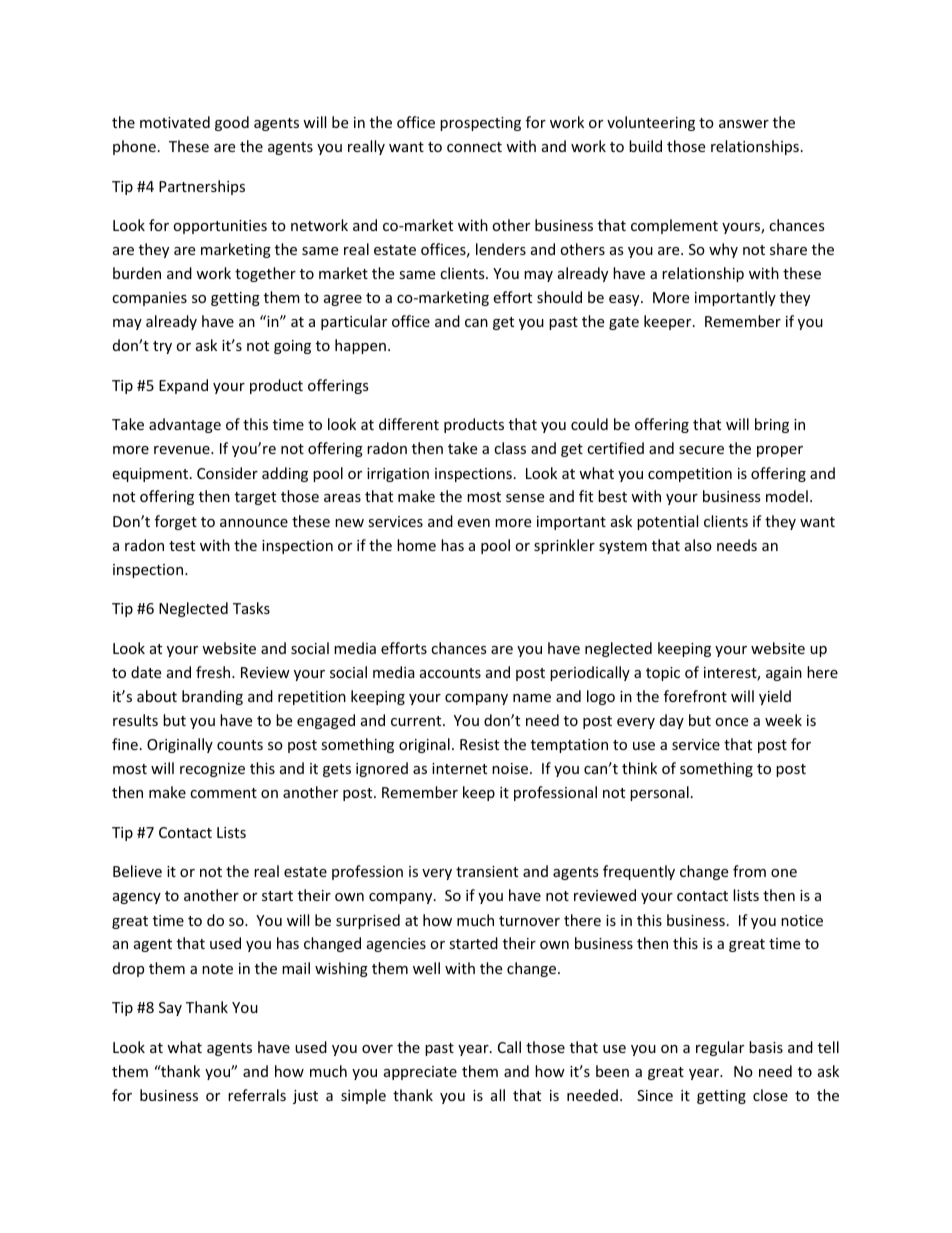 The image size is (952, 1233). What do you see at coordinates (232, 123) in the image?
I see `good` at bounding box center [232, 123].
